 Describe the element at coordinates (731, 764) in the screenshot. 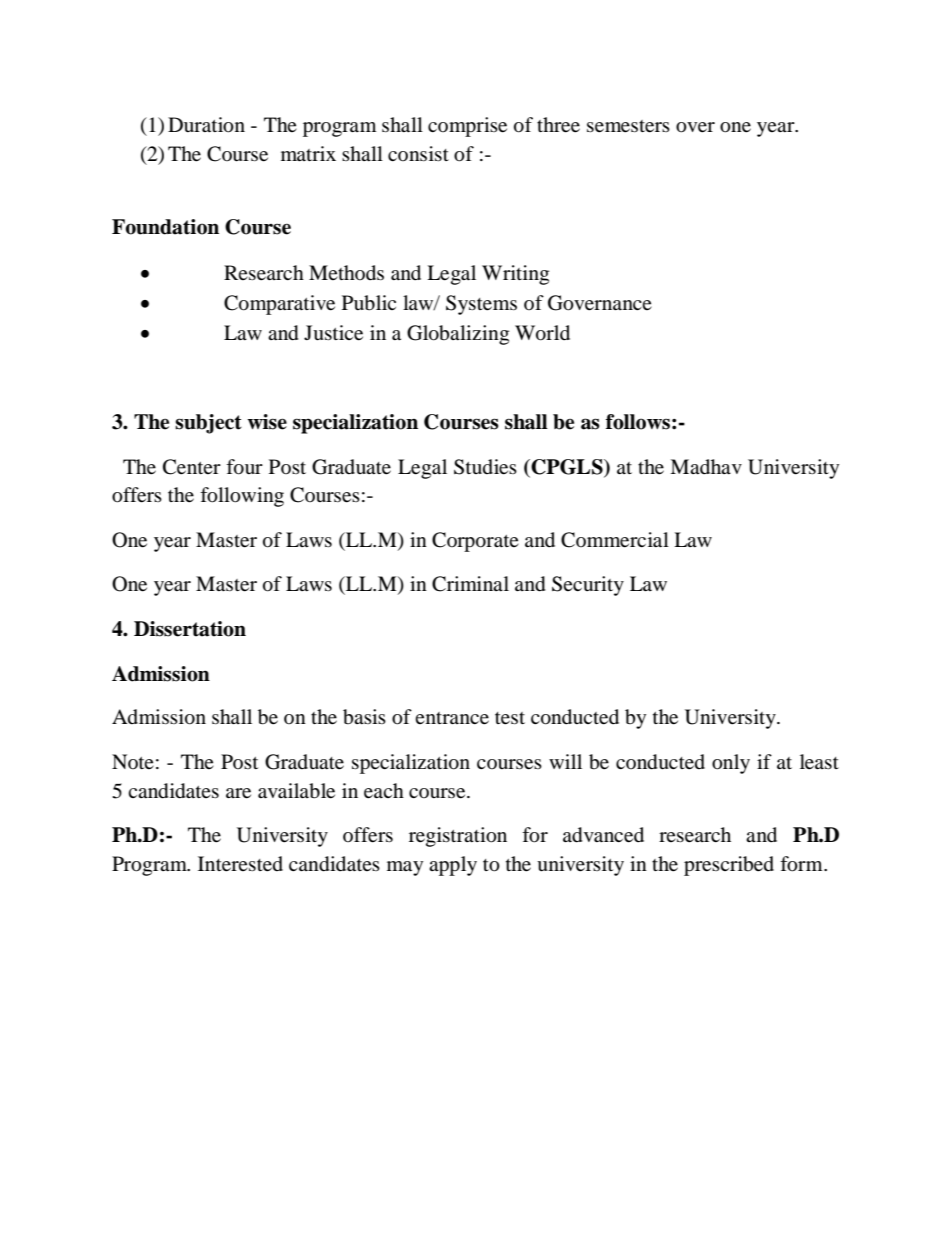

I see `only` at that location.
